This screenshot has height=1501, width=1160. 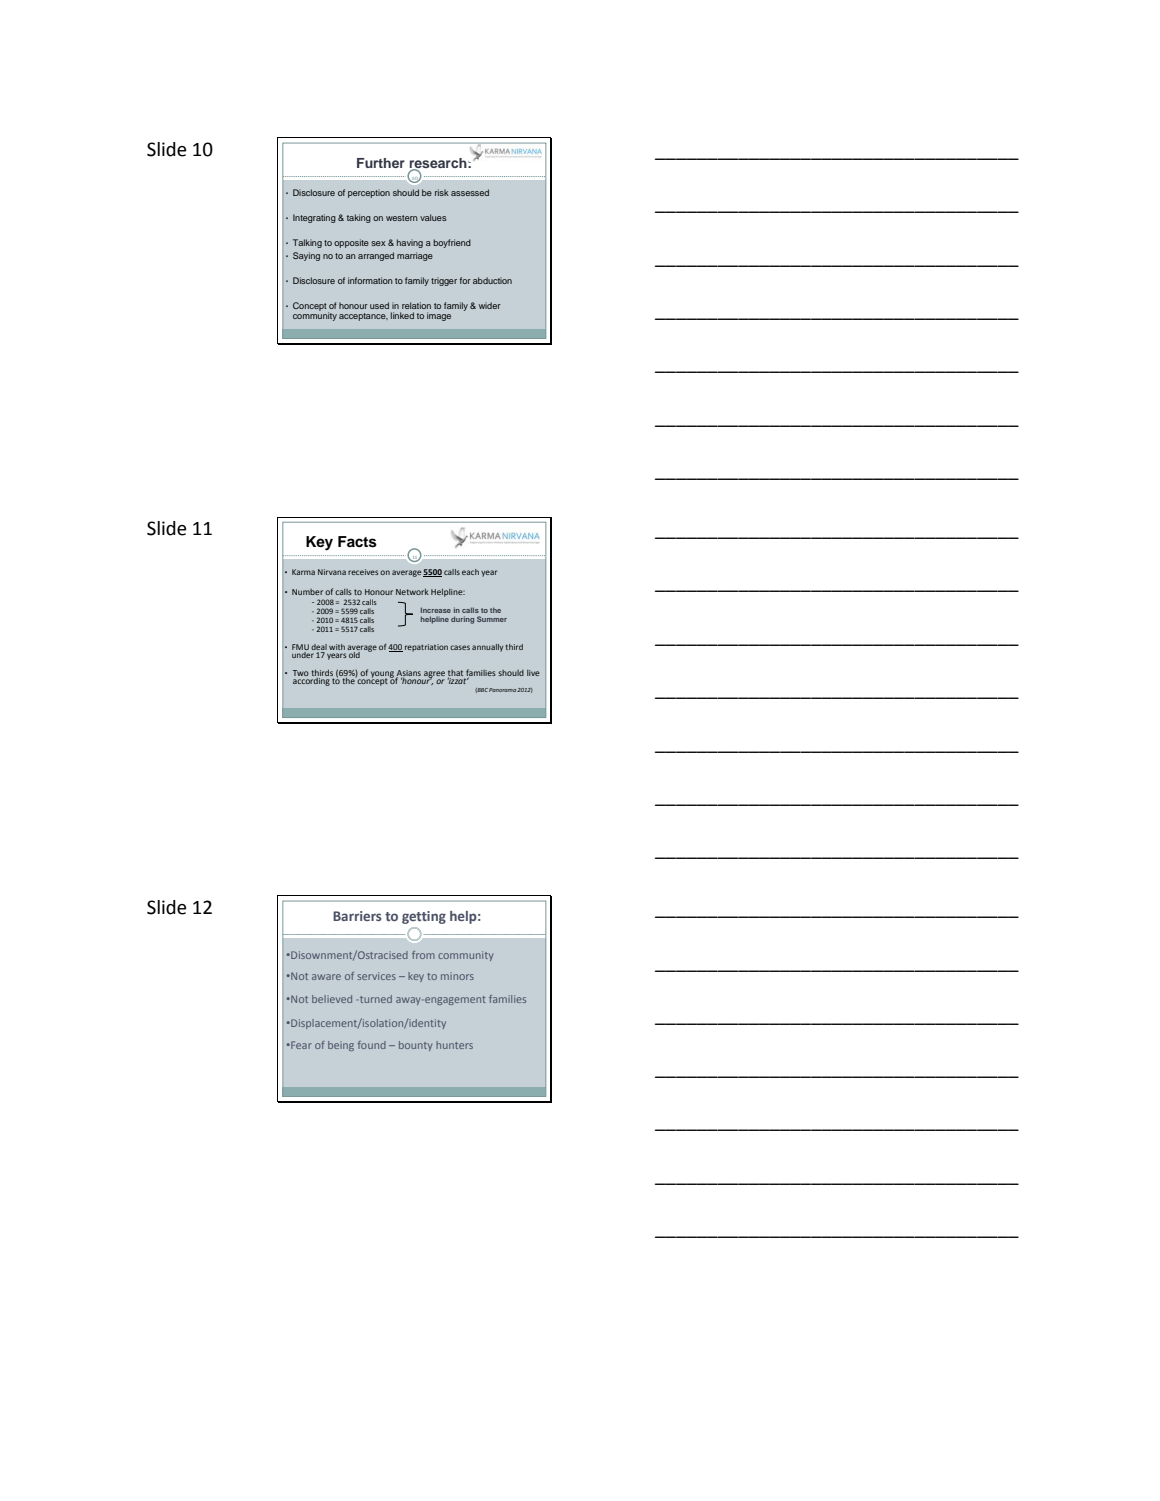 What do you see at coordinates (402, 315) in the screenshot?
I see `linked` at bounding box center [402, 315].
